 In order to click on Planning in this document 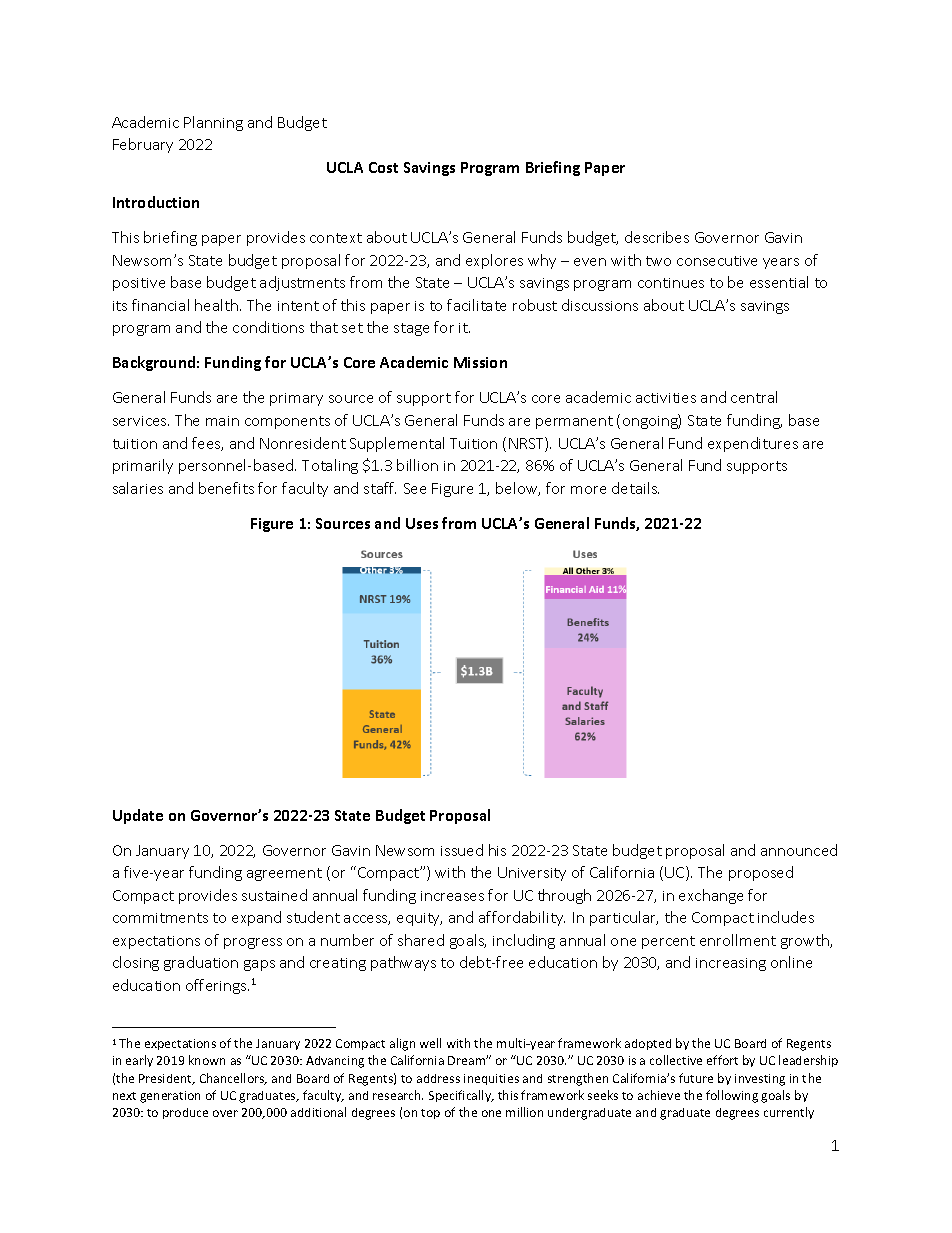, I will do `click(213, 123)`.
